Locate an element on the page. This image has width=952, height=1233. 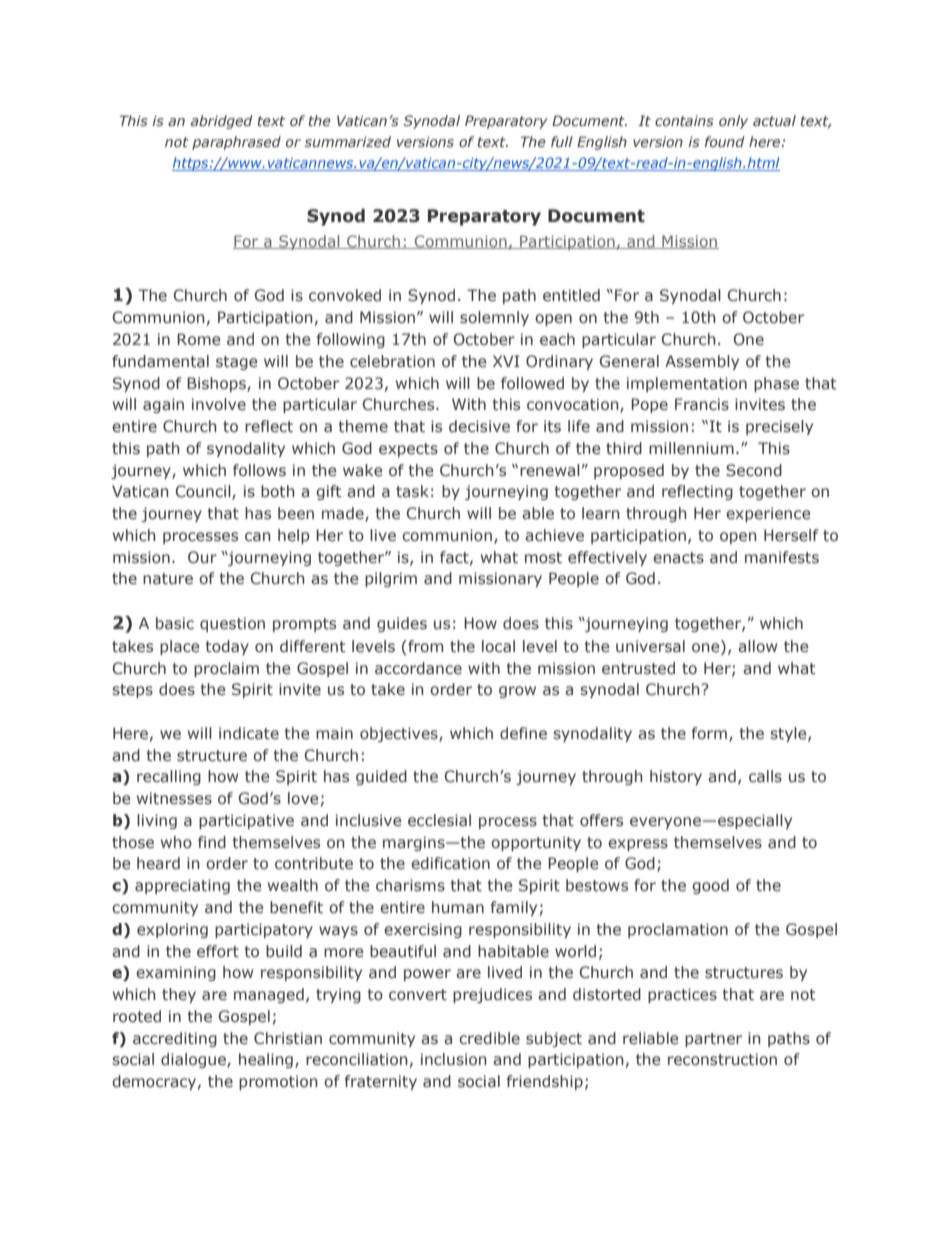
paraphrased is located at coordinates (236, 143).
